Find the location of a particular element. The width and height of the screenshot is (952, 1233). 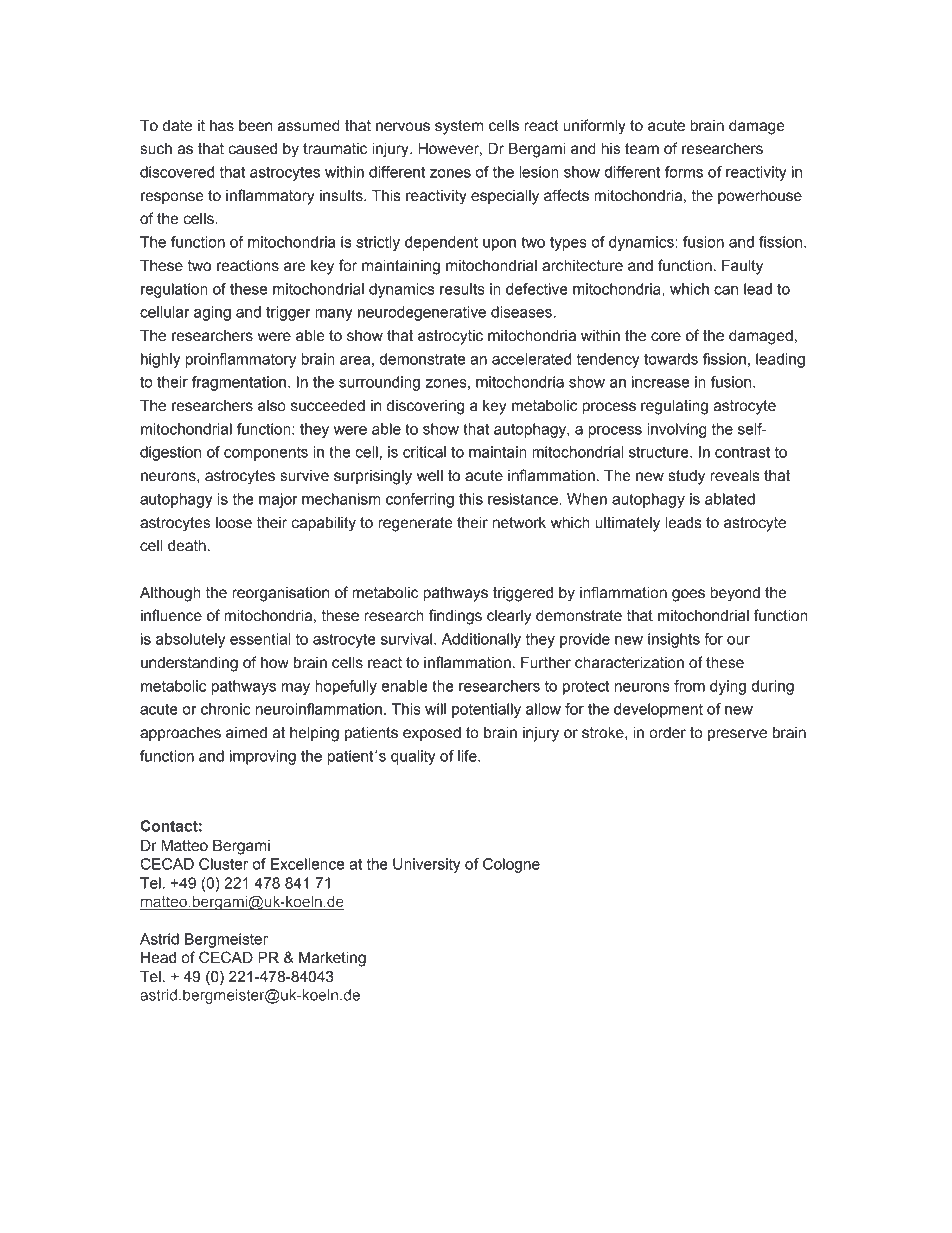

forms is located at coordinates (684, 172).
